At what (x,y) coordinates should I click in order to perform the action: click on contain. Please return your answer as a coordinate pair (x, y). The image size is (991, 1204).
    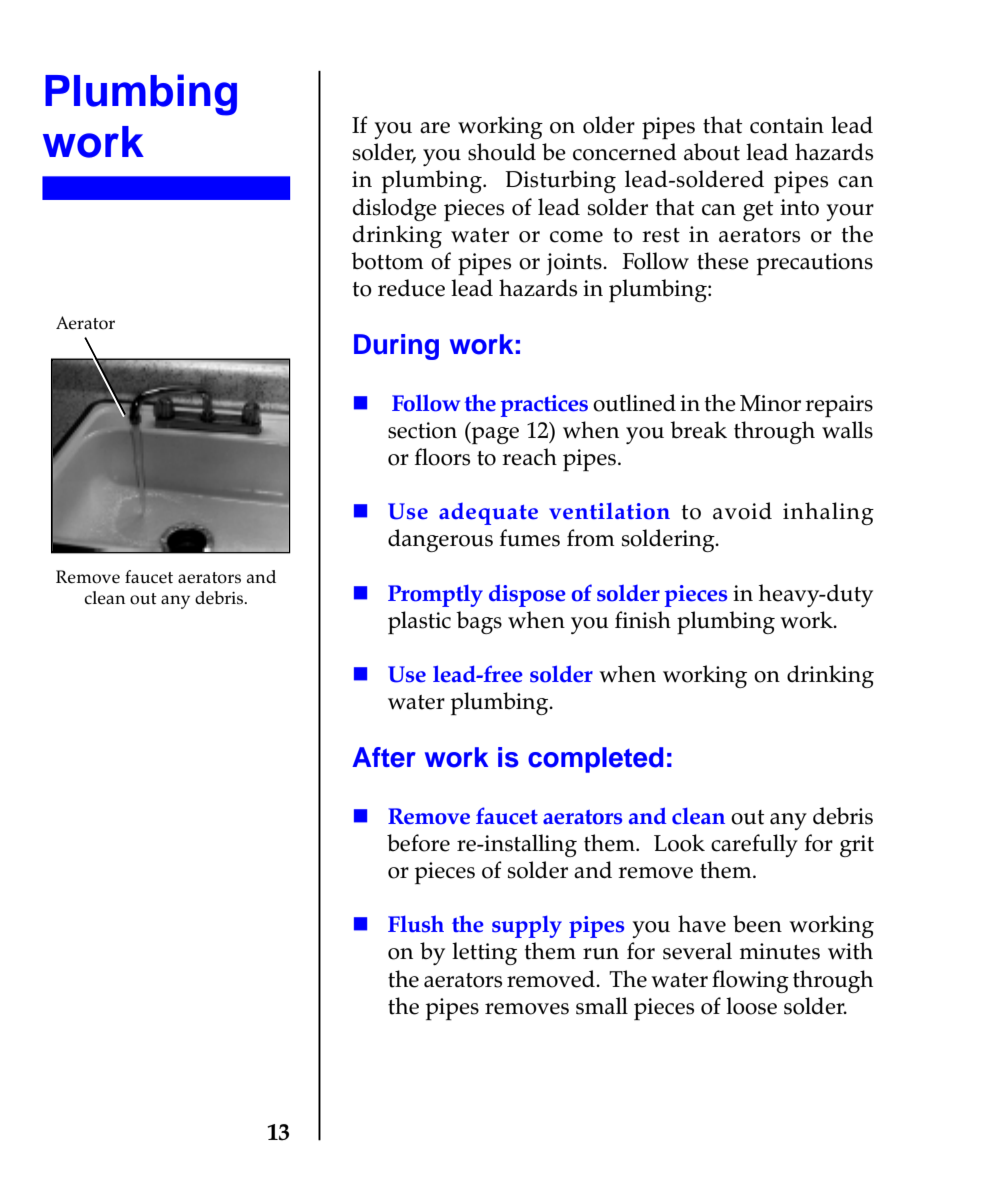
    Looking at the image, I should click on (787, 125).
